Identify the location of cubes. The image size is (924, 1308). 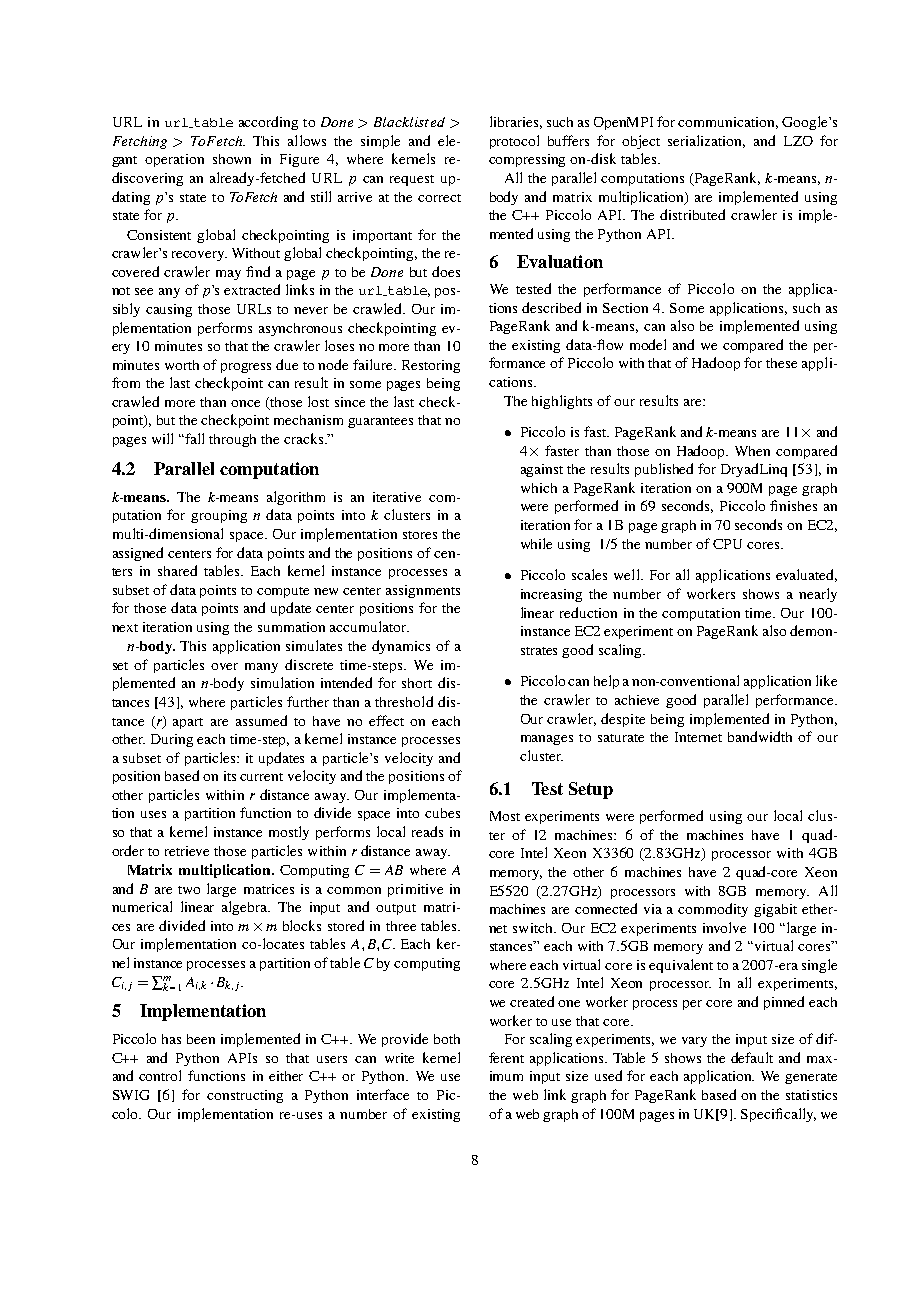
(442, 813).
